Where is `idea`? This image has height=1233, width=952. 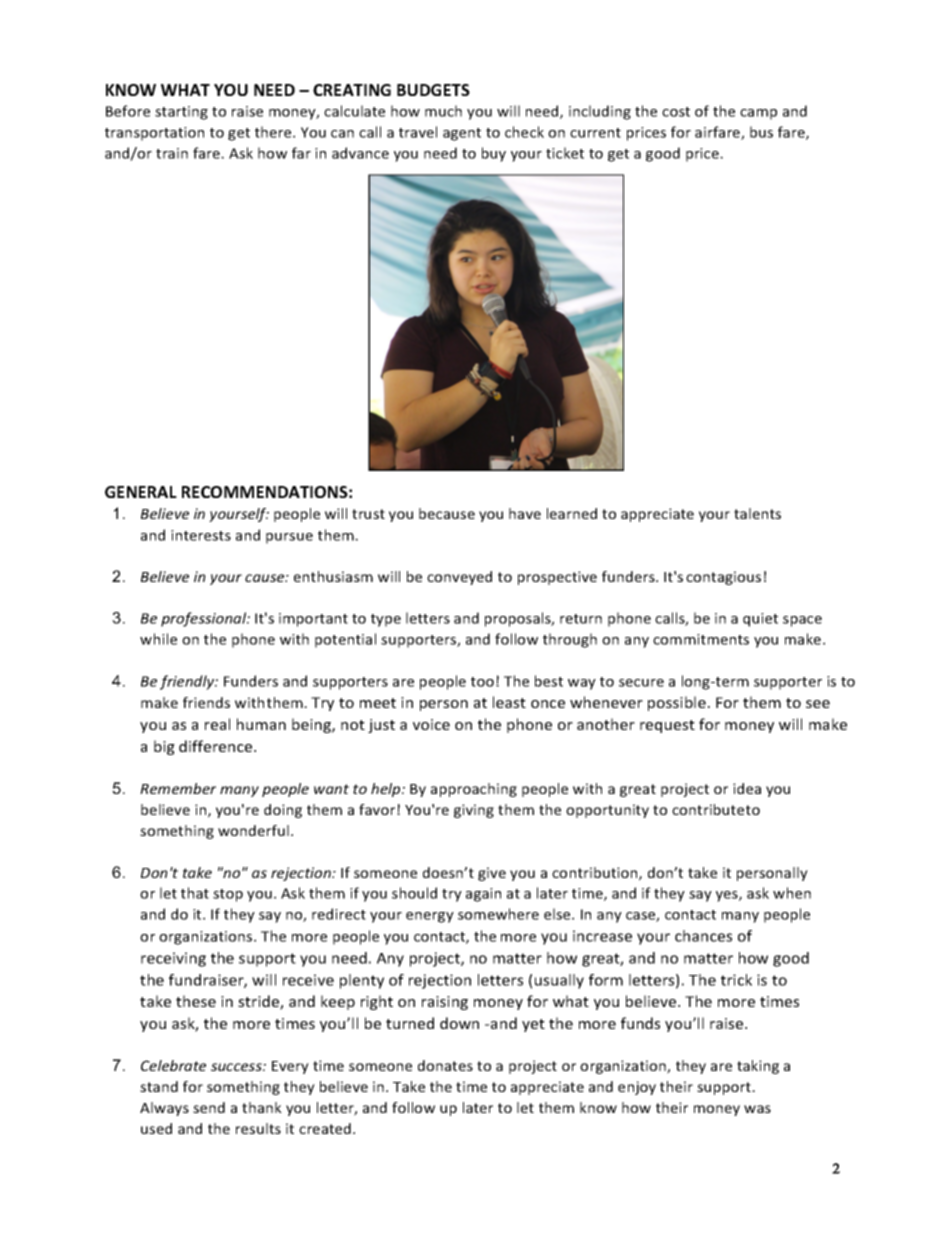 idea is located at coordinates (747, 788).
